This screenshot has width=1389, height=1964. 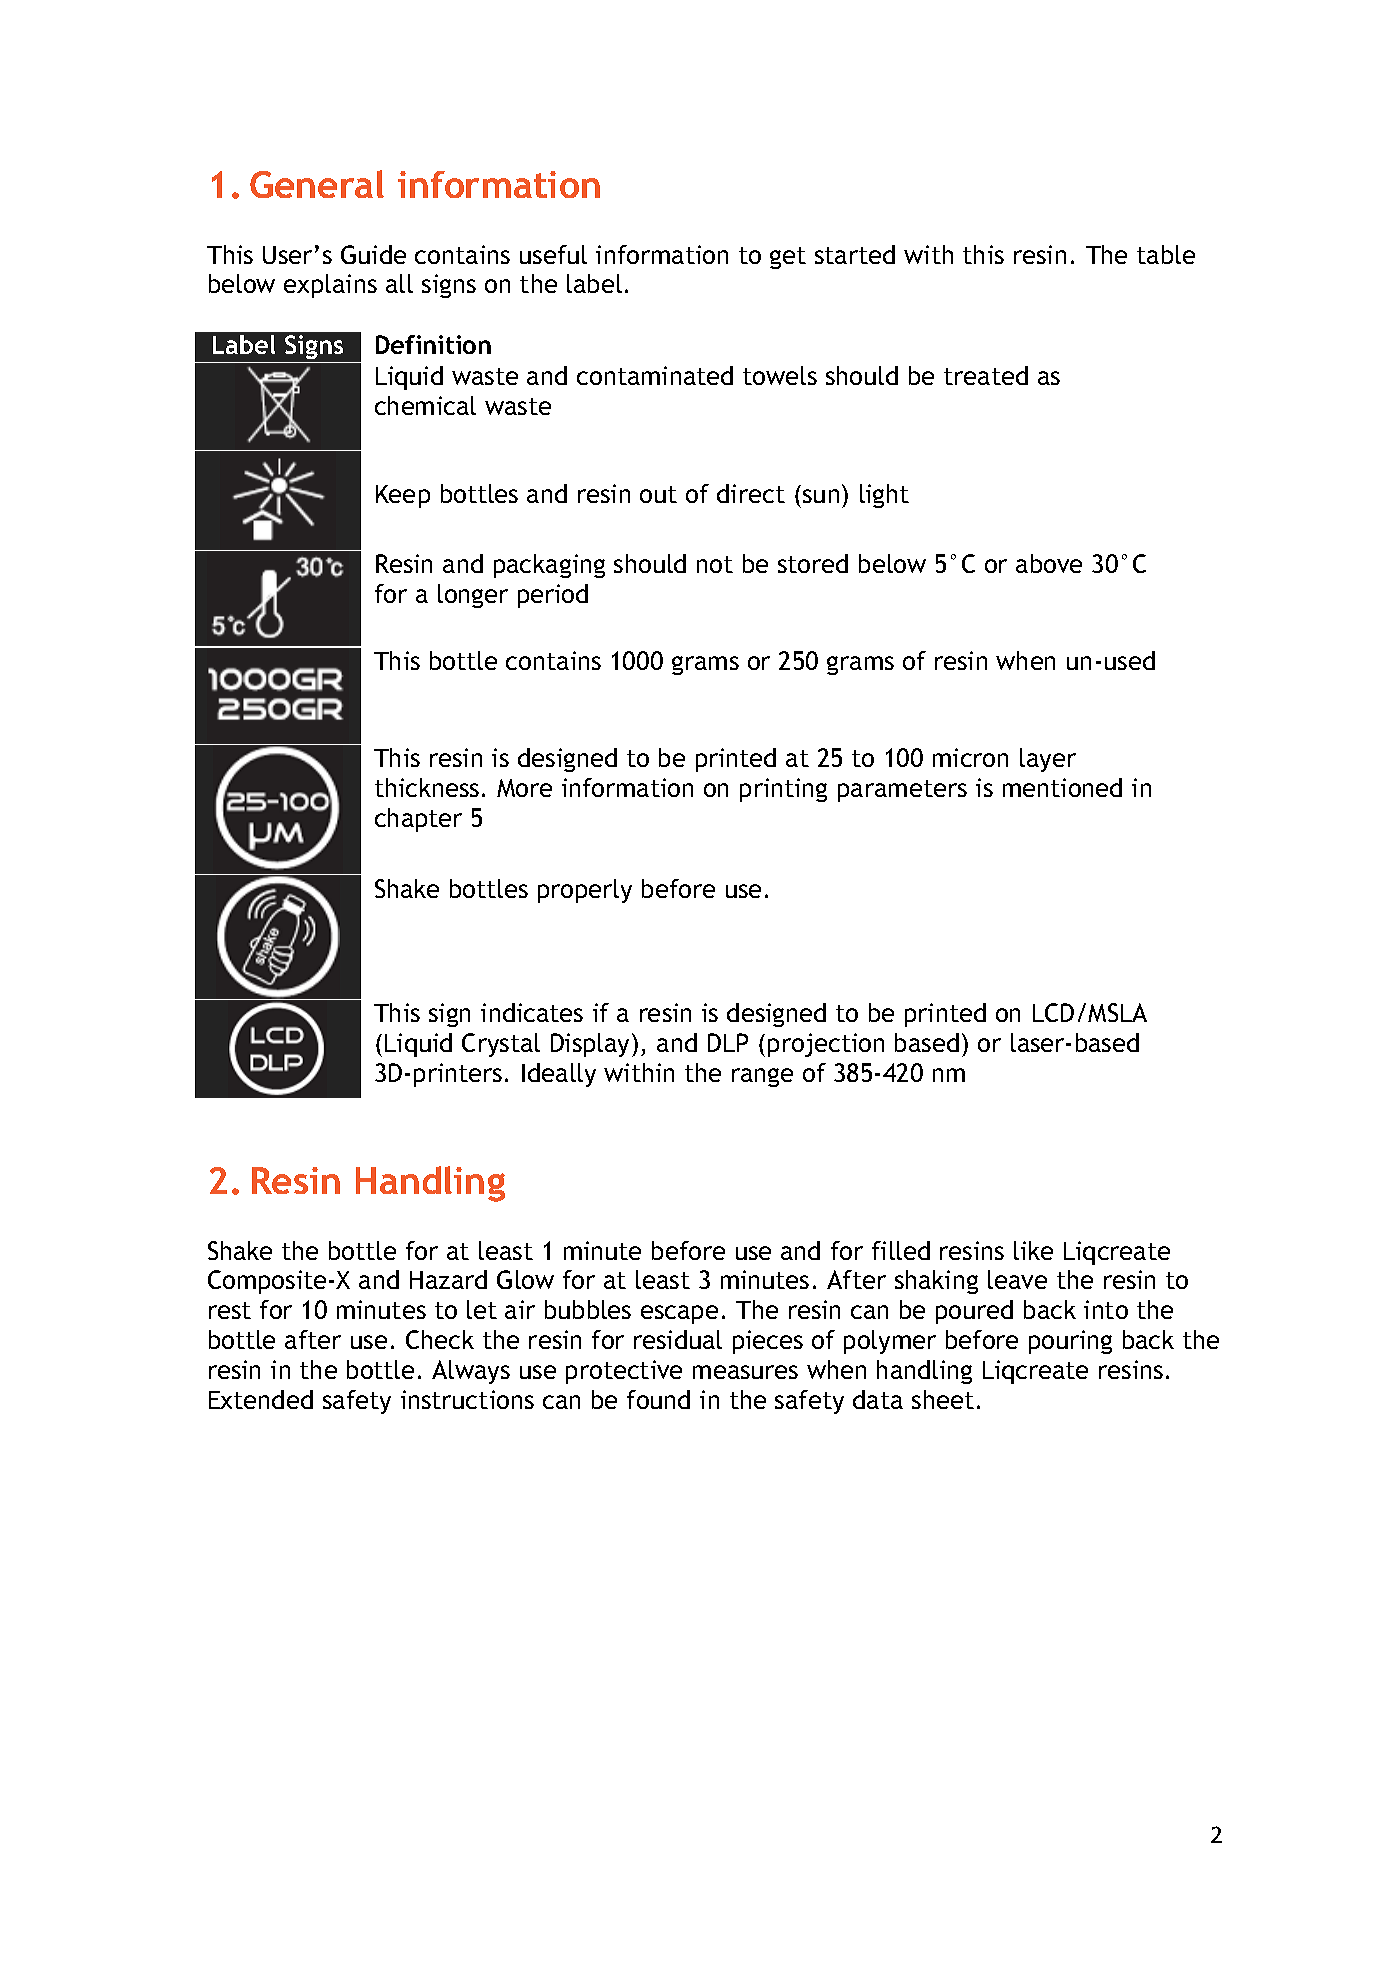 I want to click on like, so click(x=1033, y=1250).
